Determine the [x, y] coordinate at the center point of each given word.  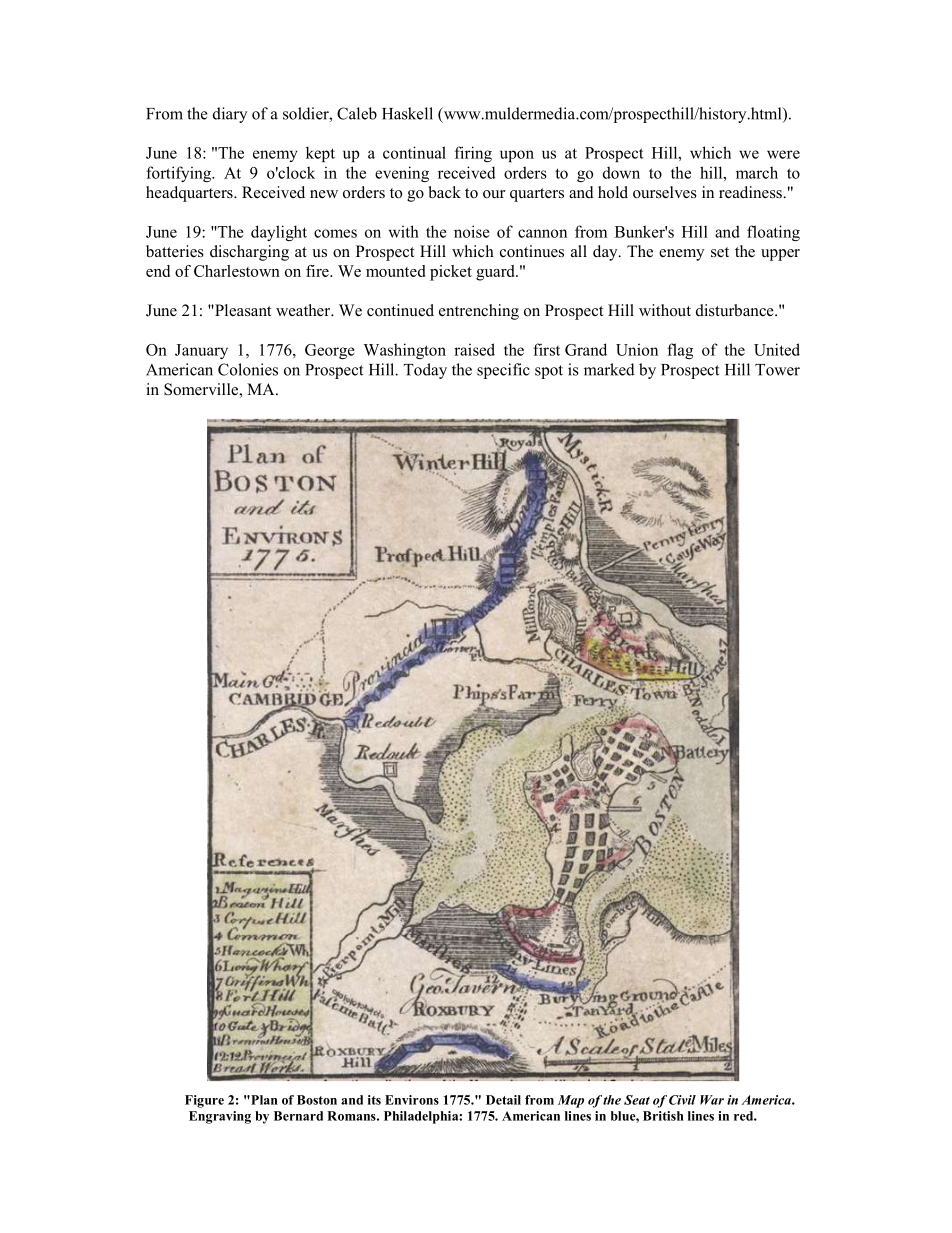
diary [230, 115]
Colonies [248, 369]
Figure [204, 1101]
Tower [777, 370]
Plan [263, 1100]
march [757, 172]
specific [503, 371]
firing [473, 154]
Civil [682, 1100]
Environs [412, 1100]
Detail [503, 1100]
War [712, 1100]
